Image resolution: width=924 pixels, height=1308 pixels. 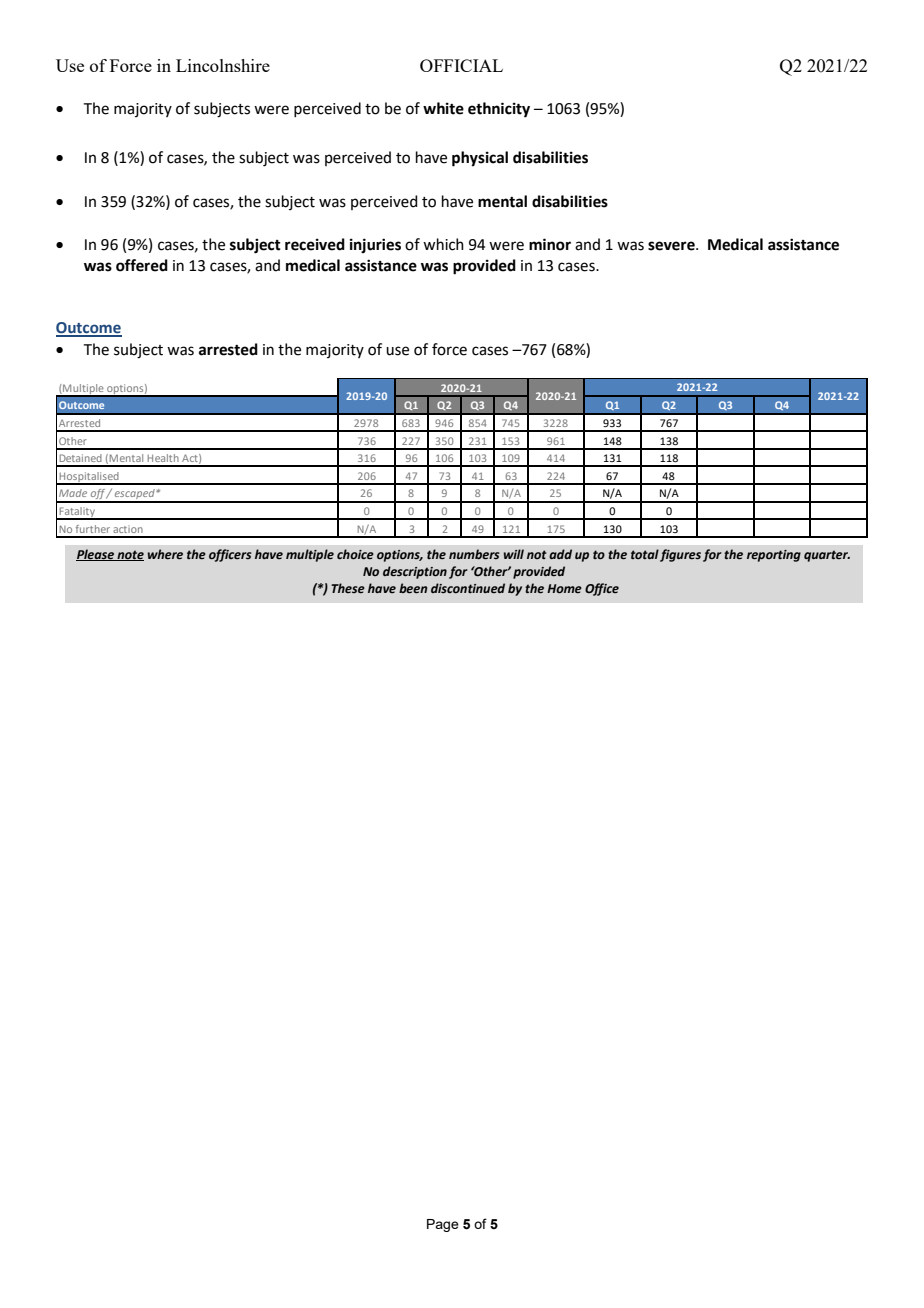 What do you see at coordinates (142, 265) in the screenshot?
I see `offered` at bounding box center [142, 265].
